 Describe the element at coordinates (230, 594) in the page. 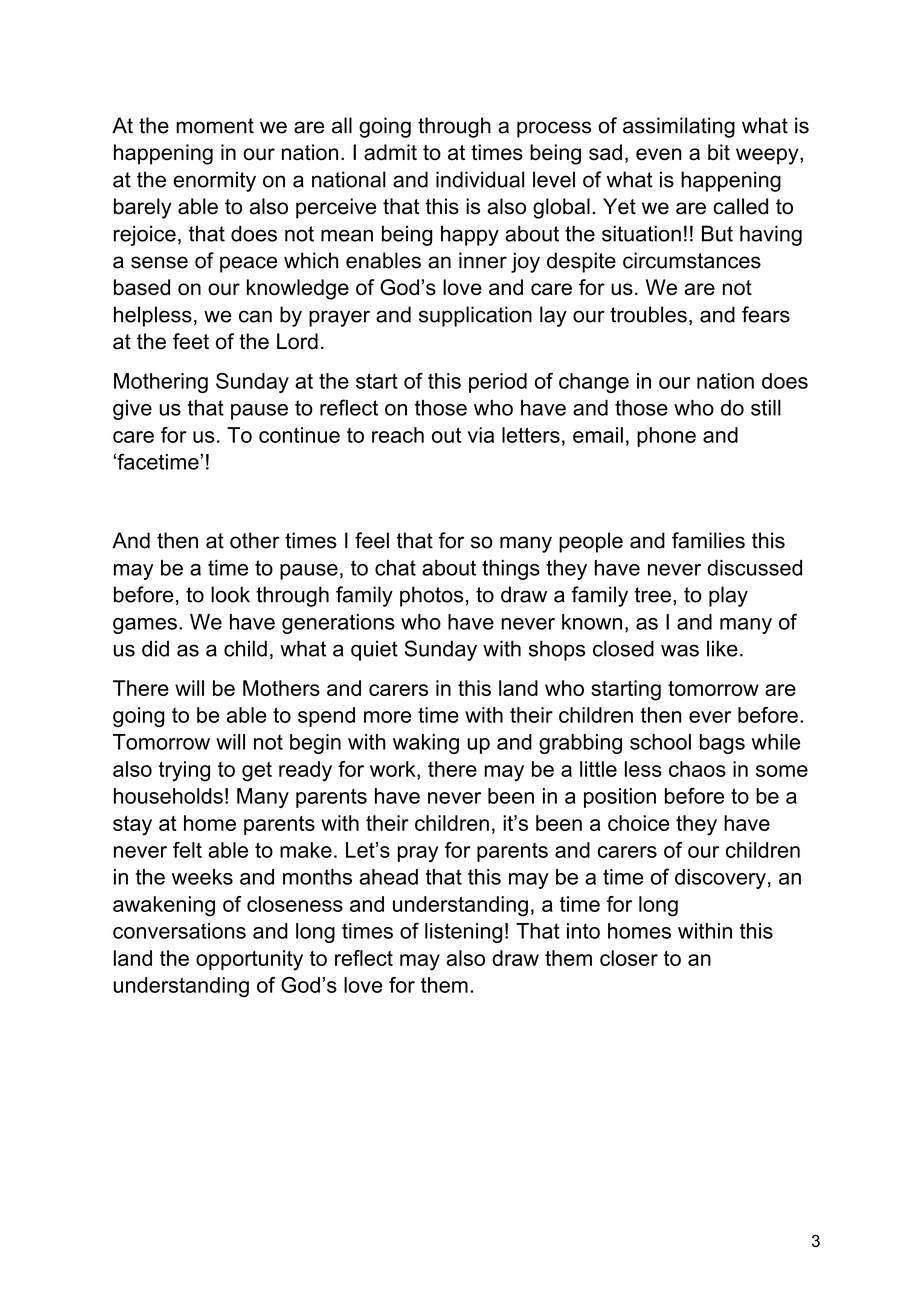

I see `look` at that location.
